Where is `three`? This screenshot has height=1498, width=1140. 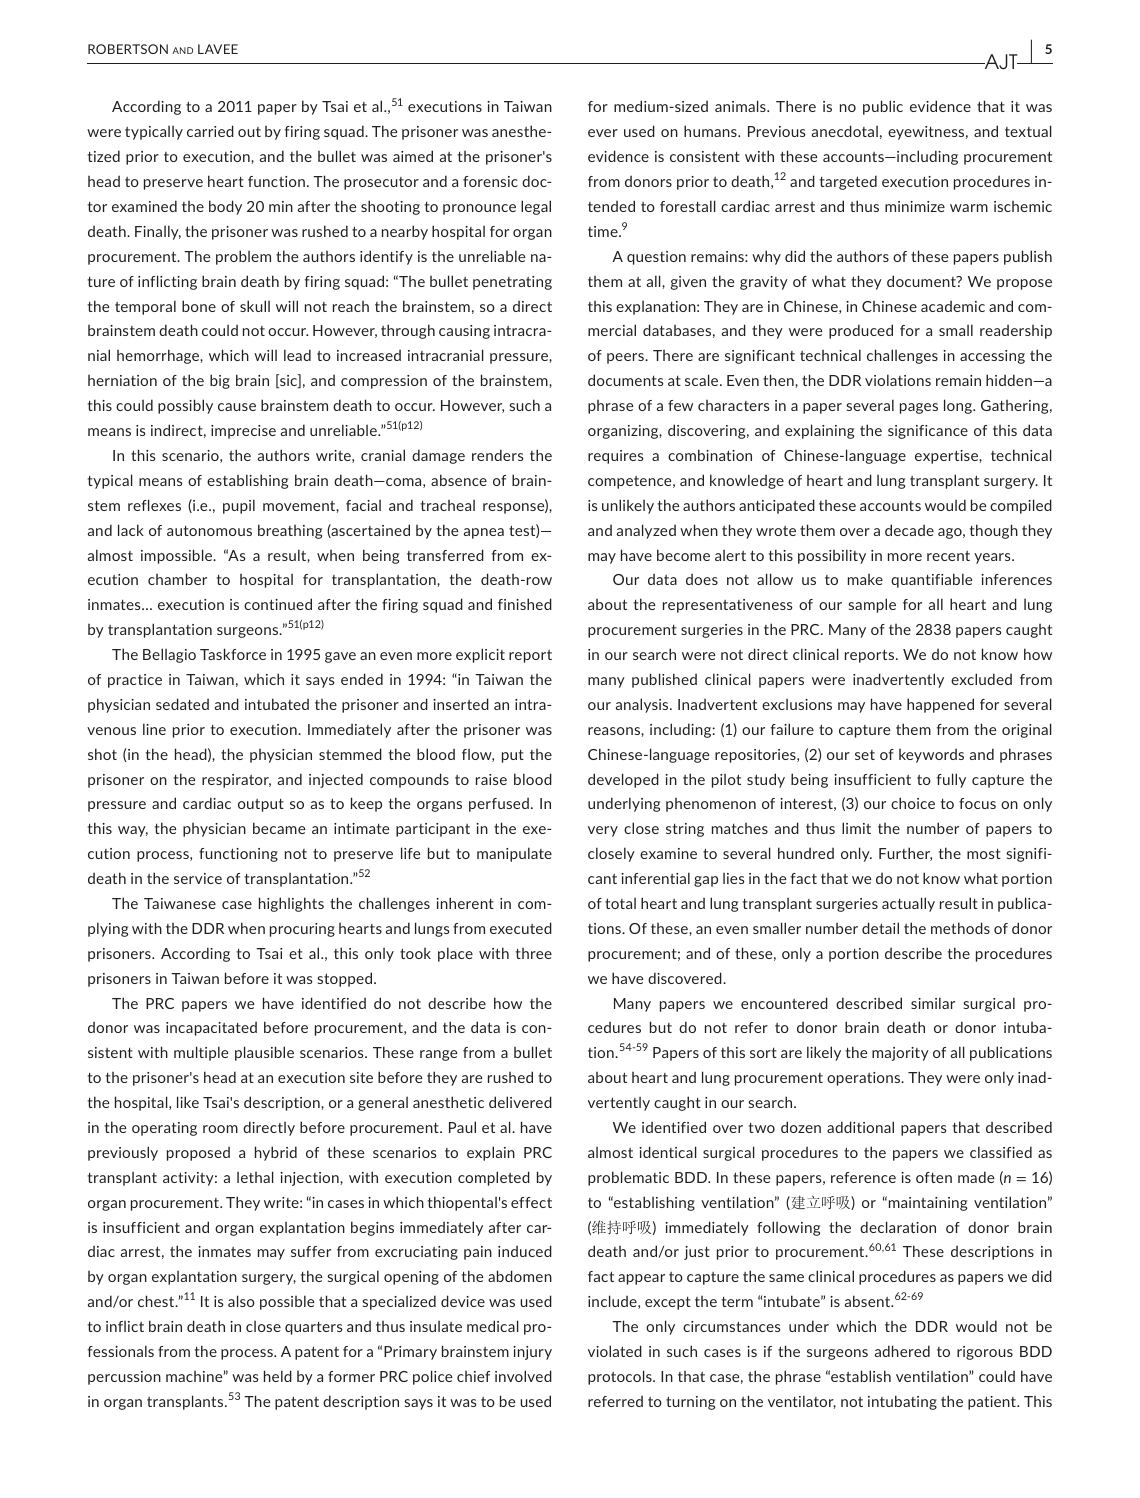
three is located at coordinates (534, 953).
